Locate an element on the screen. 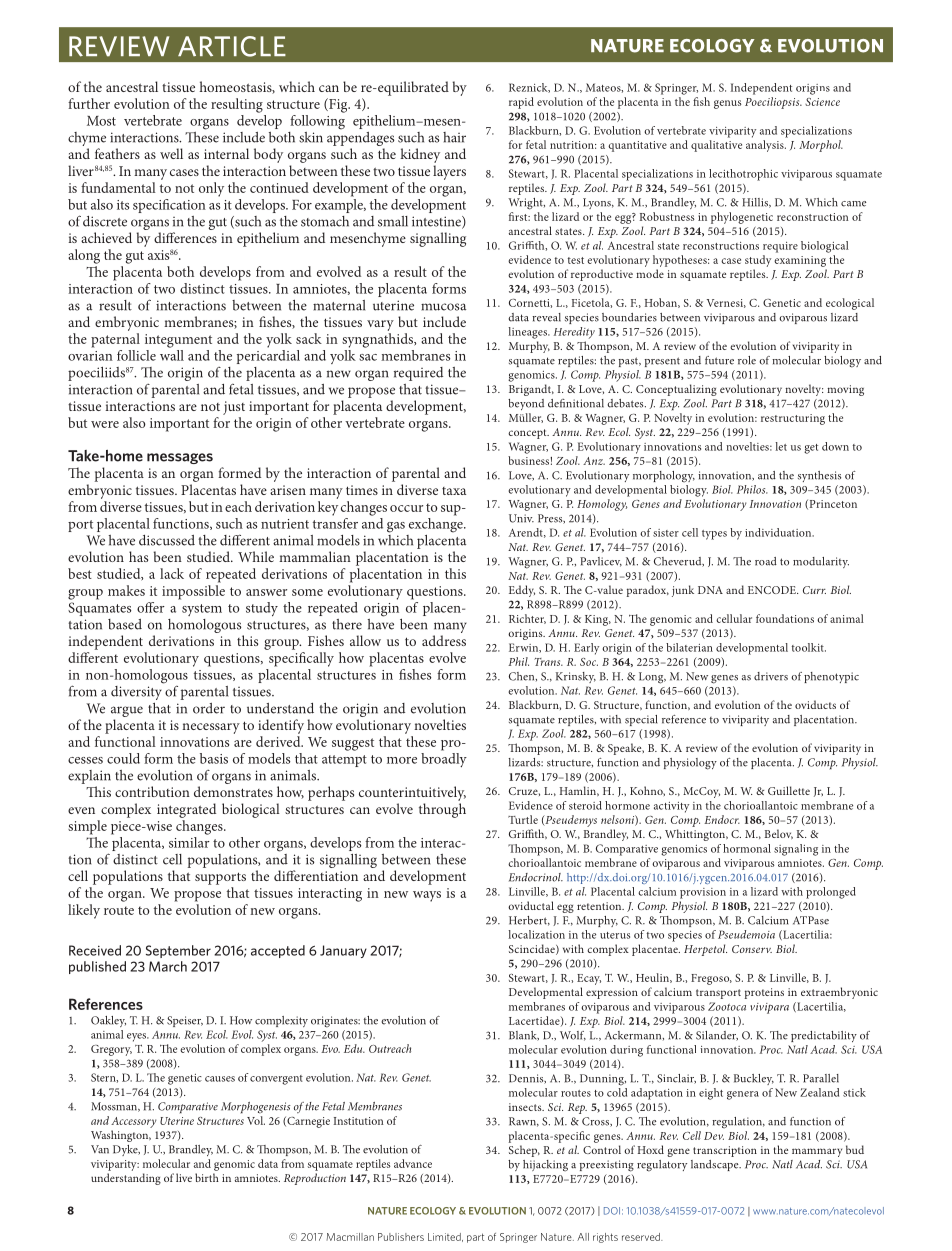 Image resolution: width=952 pixels, height=1251 pixels. genus is located at coordinates (727, 104).
